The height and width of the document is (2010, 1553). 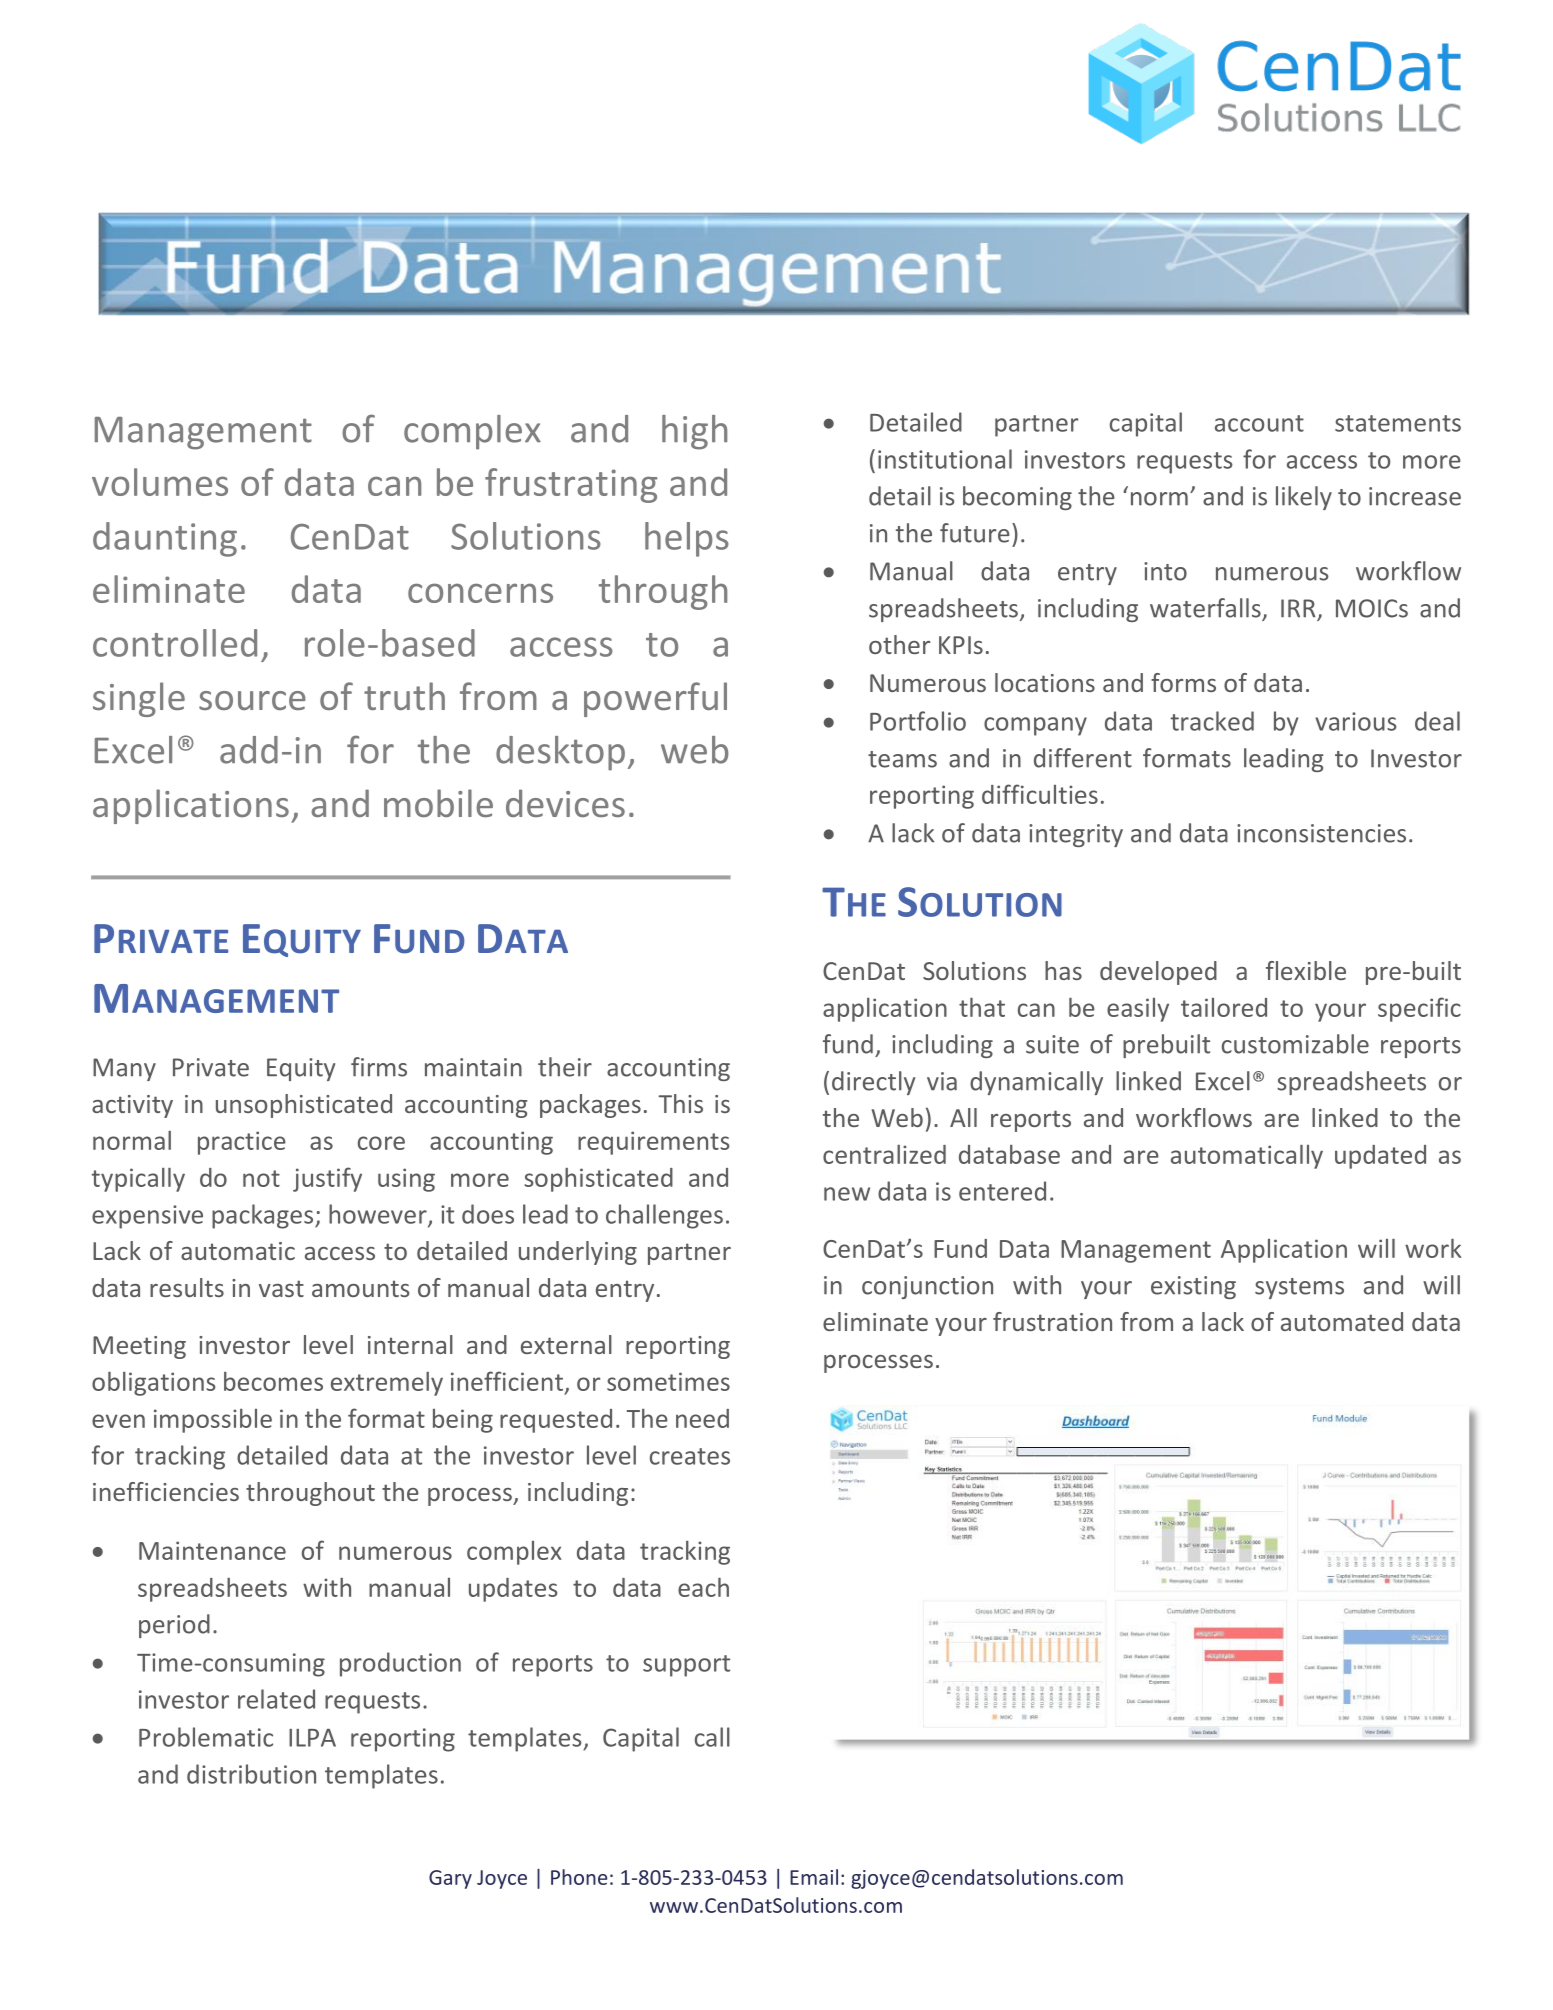 What do you see at coordinates (694, 432) in the document?
I see `high` at bounding box center [694, 432].
